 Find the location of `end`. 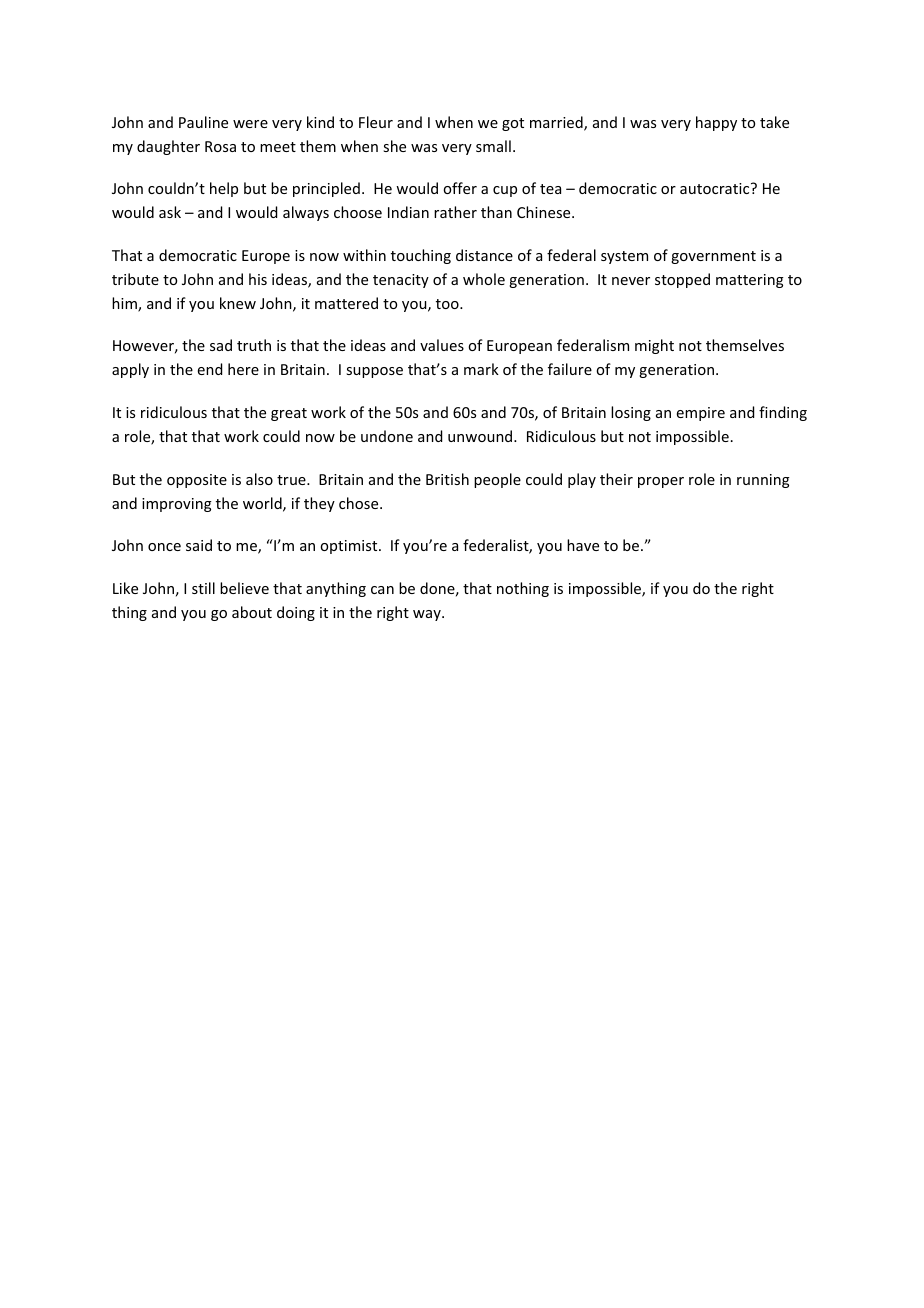

end is located at coordinates (210, 369).
